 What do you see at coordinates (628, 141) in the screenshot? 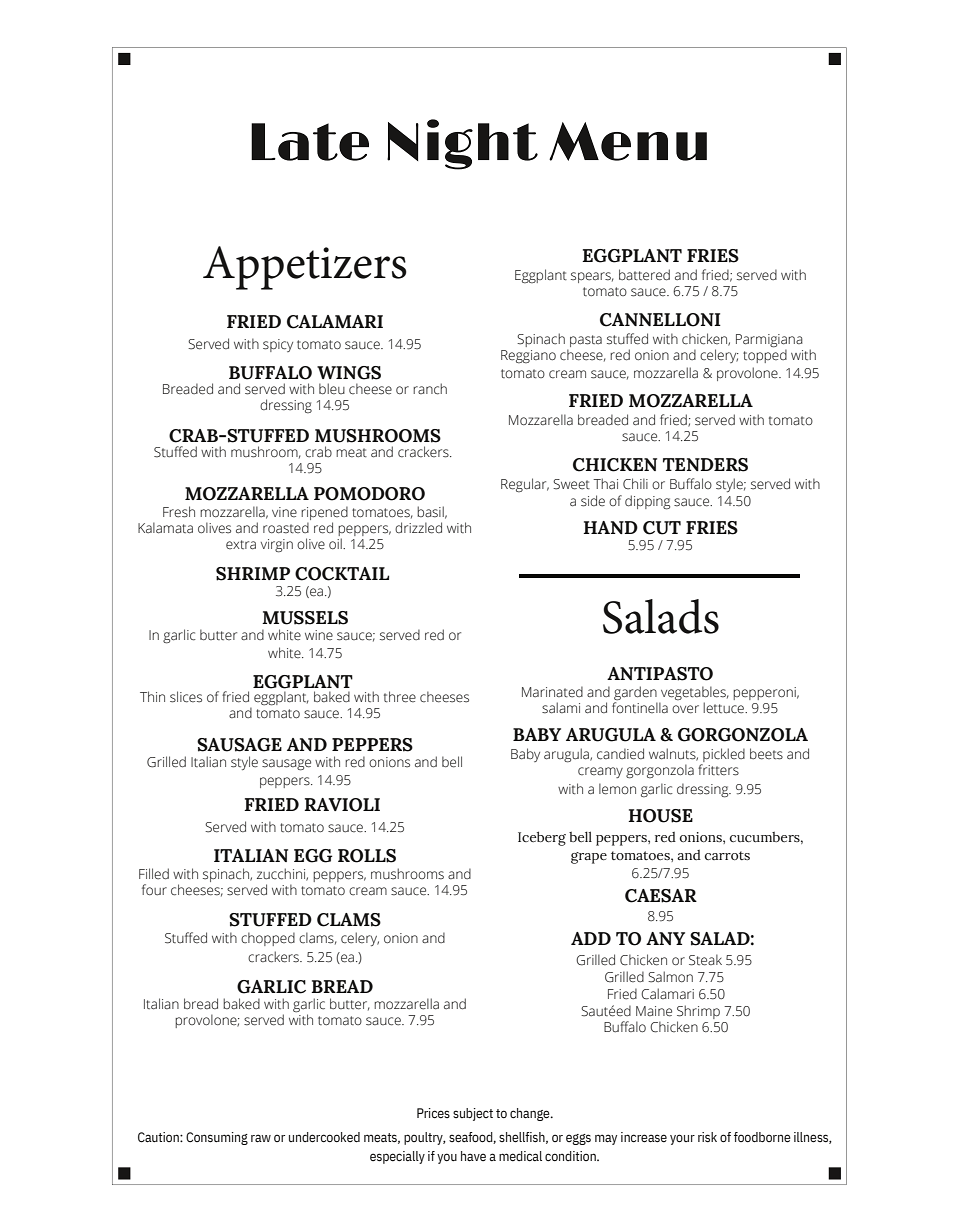
I see `Menu` at bounding box center [628, 141].
